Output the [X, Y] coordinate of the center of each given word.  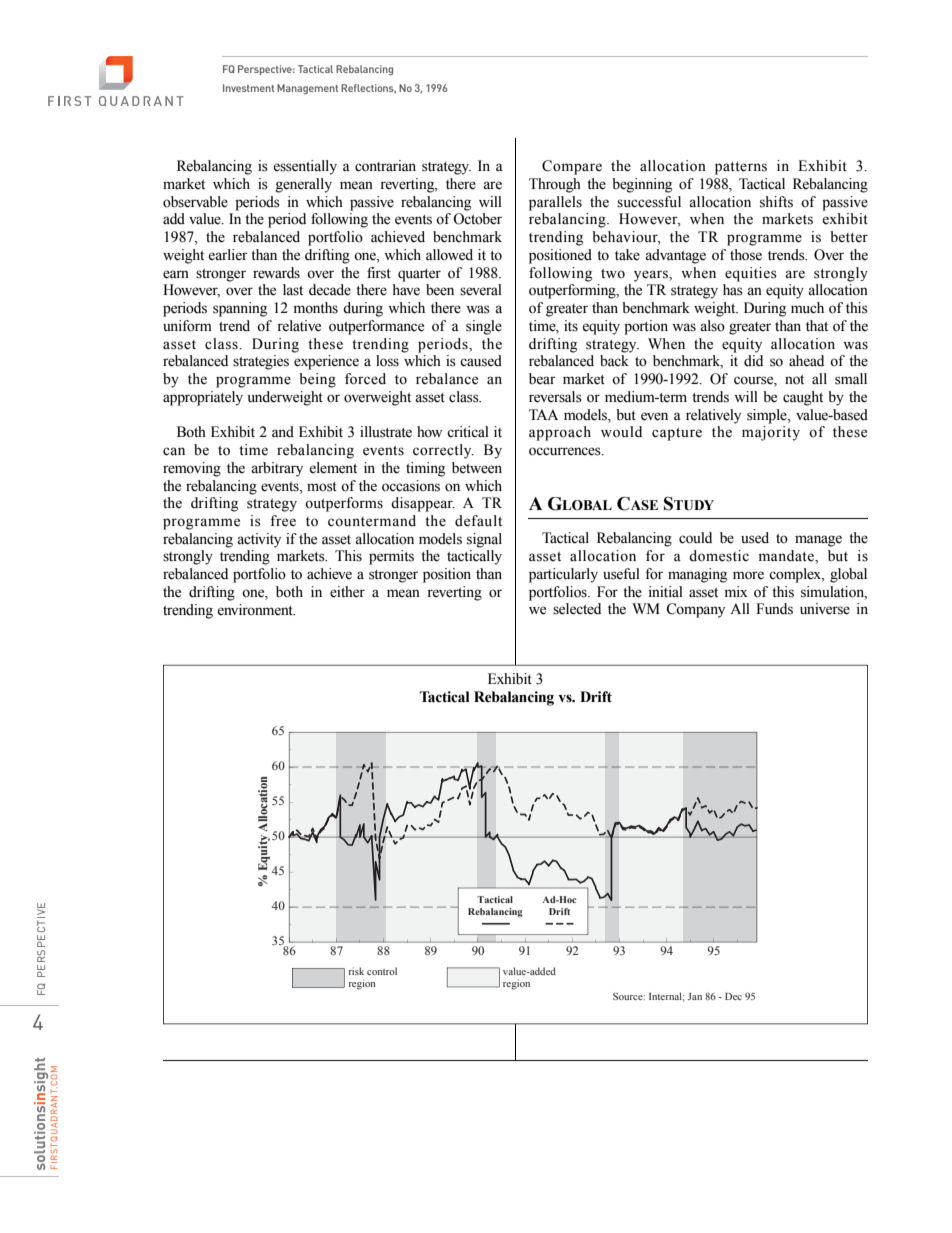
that [817, 326]
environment [256, 610]
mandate [787, 557]
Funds [774, 609]
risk [356, 971]
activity [259, 540]
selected [577, 609]
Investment [248, 88]
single [484, 327]
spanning [240, 309]
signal [484, 540]
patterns [741, 168]
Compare [572, 167]
